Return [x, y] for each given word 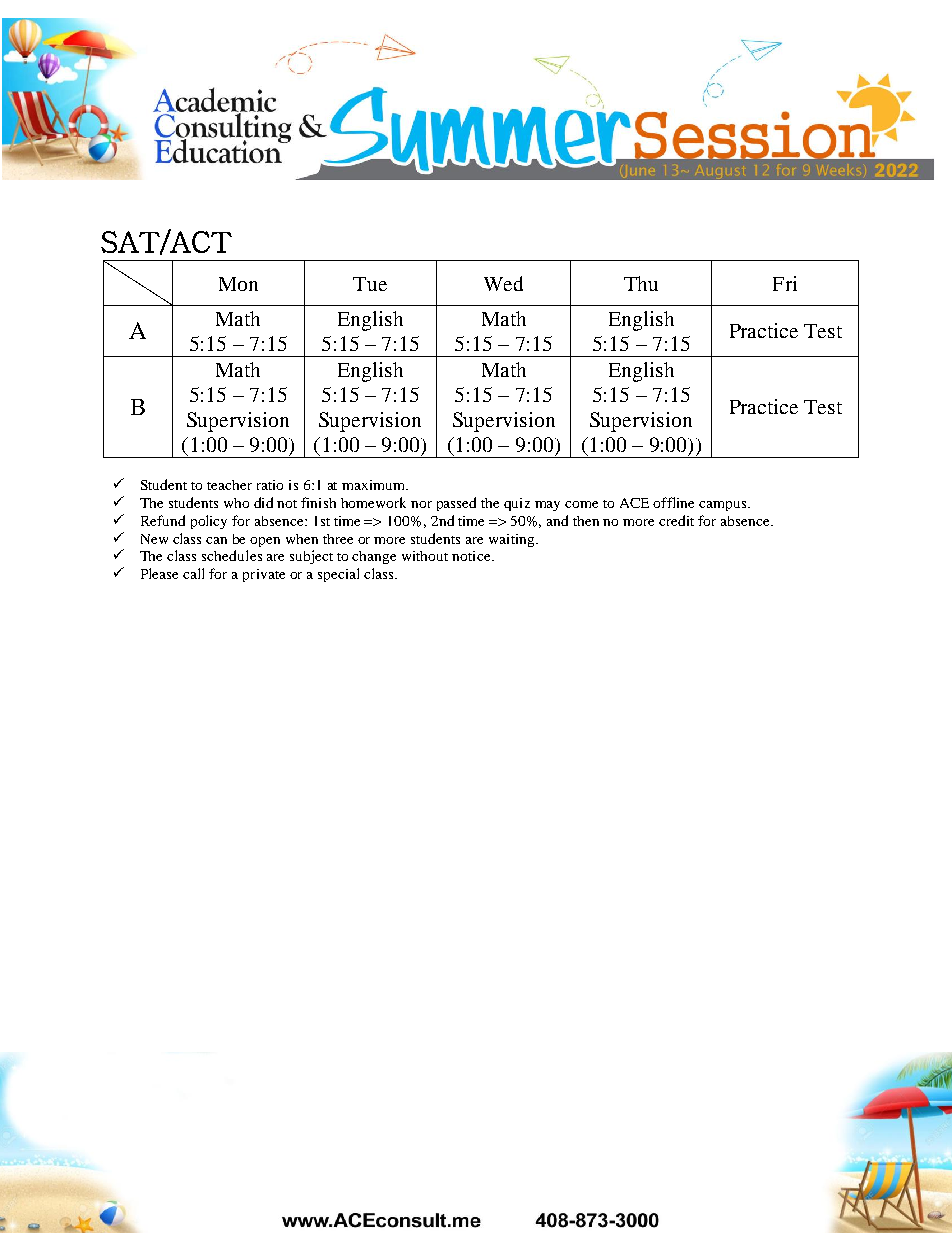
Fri [785, 283]
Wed [503, 283]
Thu [641, 283]
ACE [634, 503]
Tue [370, 284]
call [193, 573]
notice [472, 556]
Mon [238, 284]
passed [456, 504]
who [236, 503]
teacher [229, 485]
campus [722, 506]
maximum [374, 485]
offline [673, 502]
